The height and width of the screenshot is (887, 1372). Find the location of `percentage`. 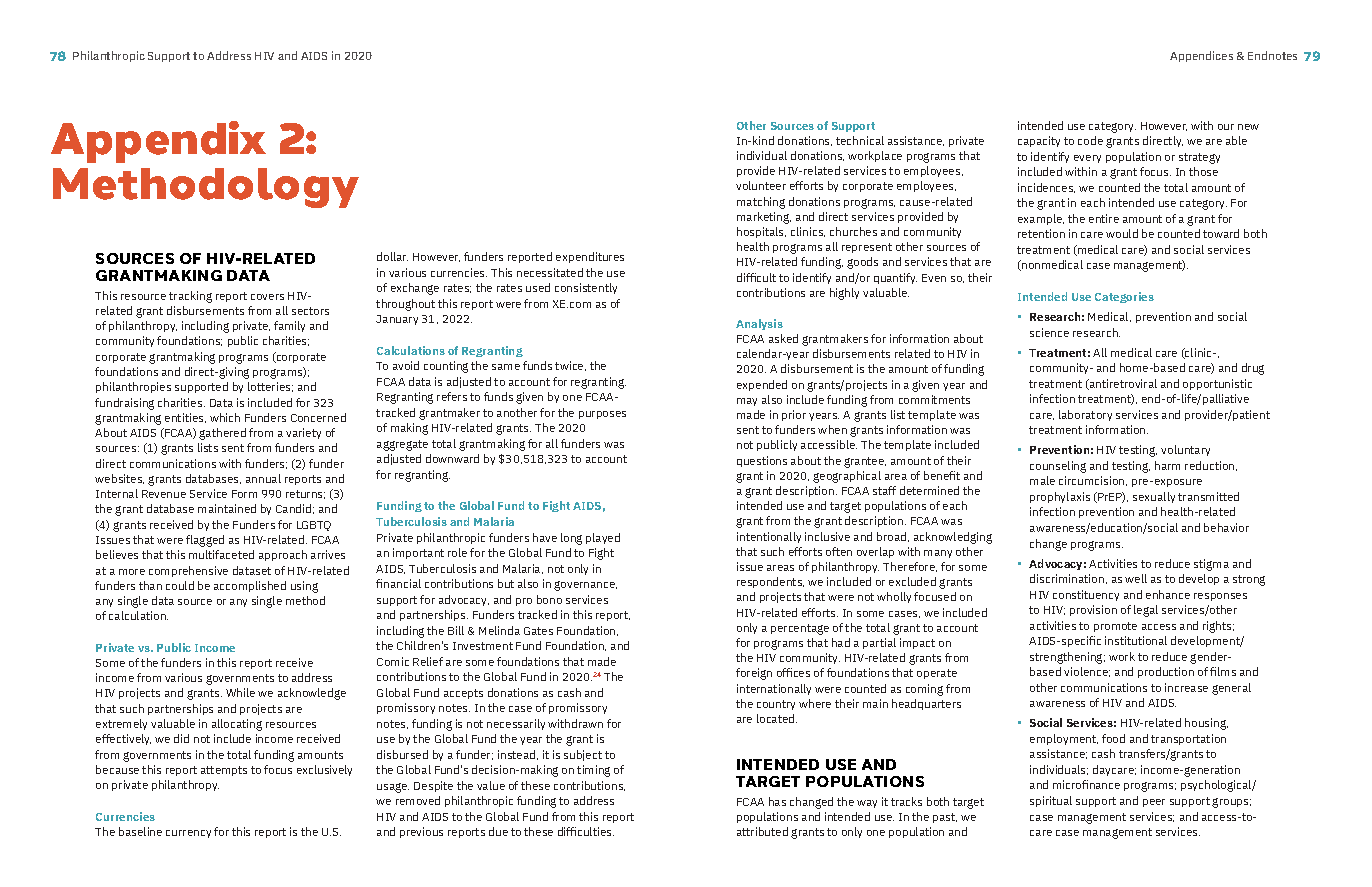

percentage is located at coordinates (800, 629).
